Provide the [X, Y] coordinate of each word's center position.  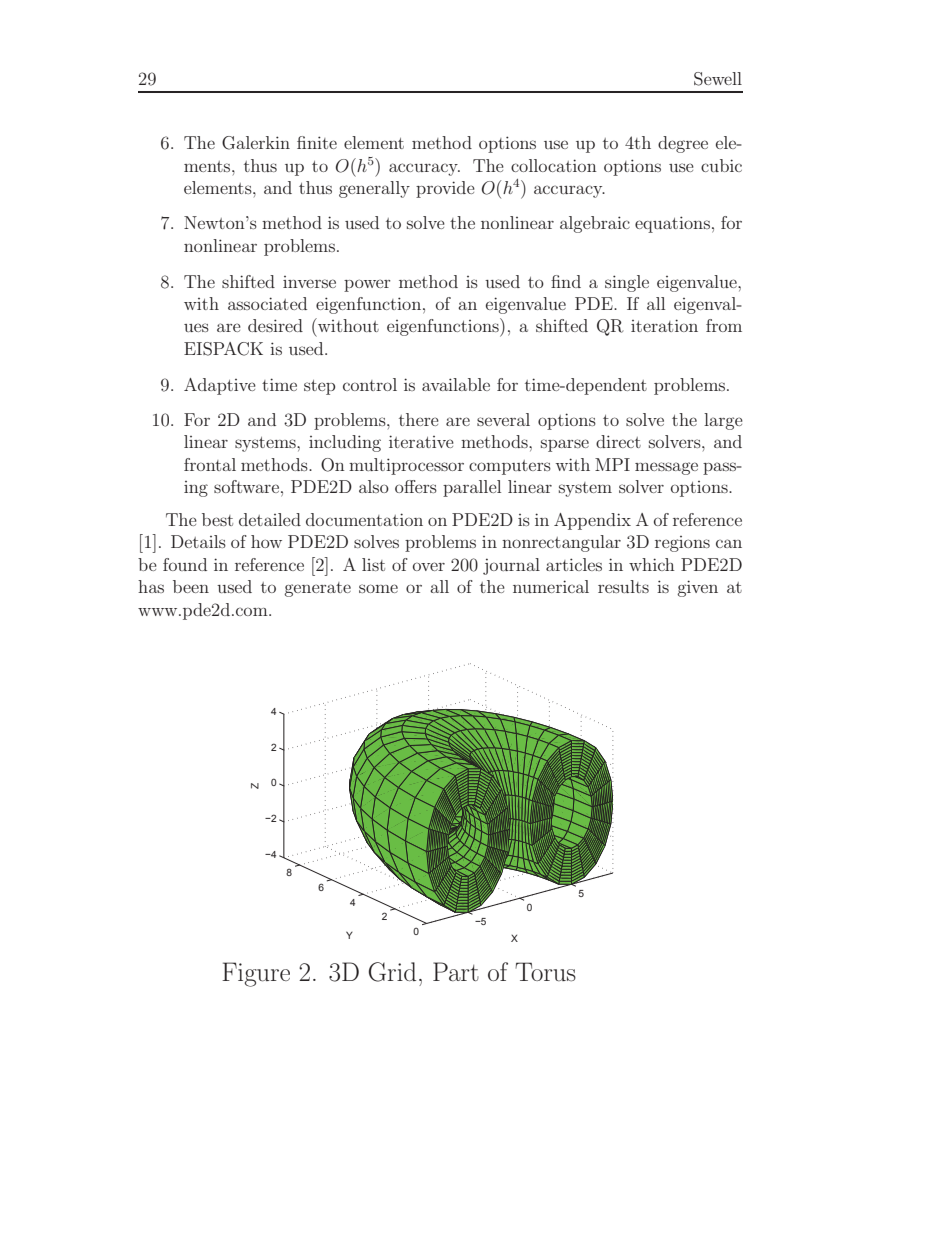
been [191, 586]
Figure [256, 974]
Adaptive [220, 386]
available [456, 384]
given [697, 588]
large [723, 421]
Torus [545, 971]
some [378, 588]
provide [445, 189]
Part [456, 971]
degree [683, 144]
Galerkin [256, 143]
